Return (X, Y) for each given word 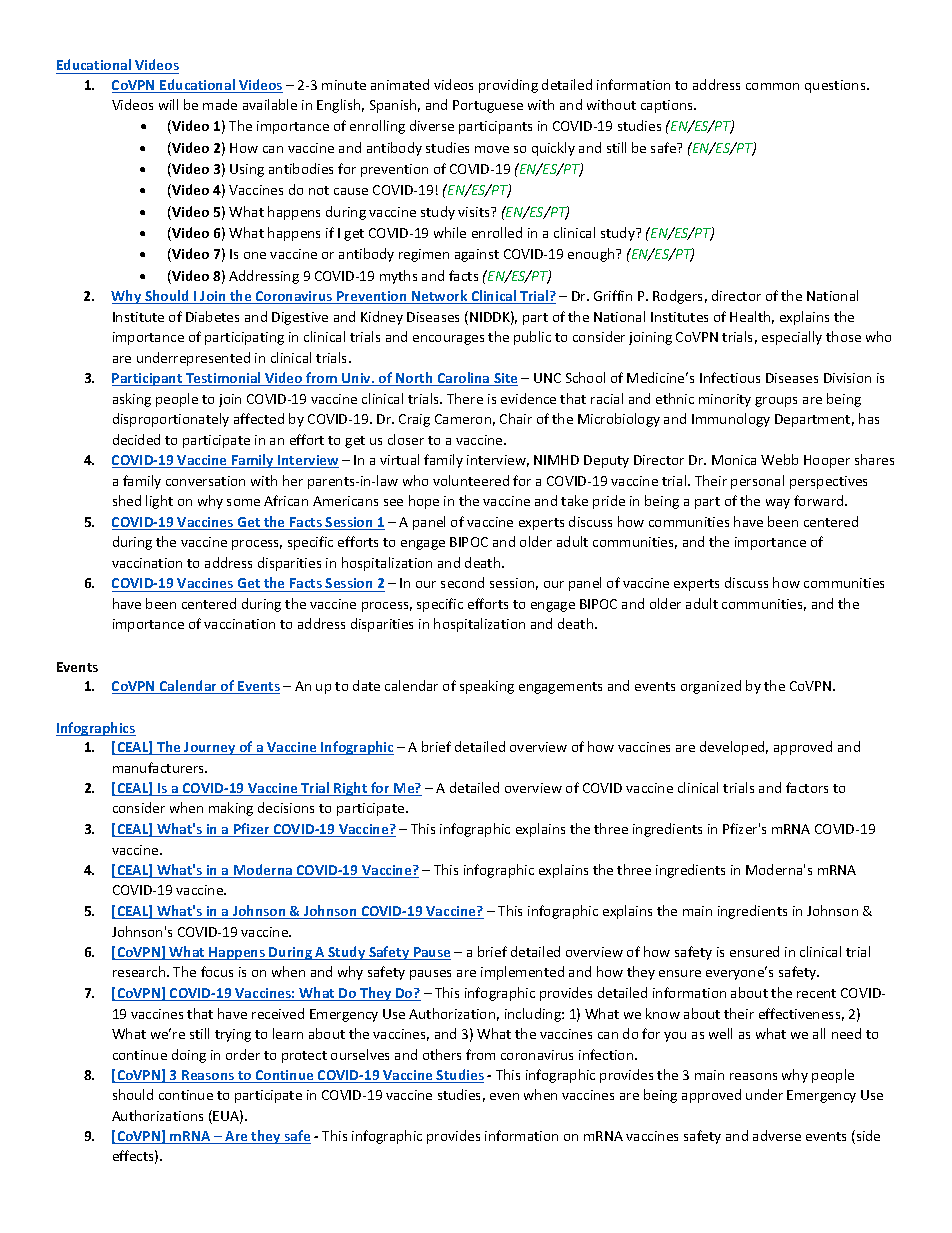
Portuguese (488, 106)
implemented (522, 973)
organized (711, 687)
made (220, 104)
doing (189, 1056)
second (462, 582)
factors (807, 787)
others (442, 1054)
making (231, 809)
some (243, 502)
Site (505, 379)
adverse (777, 1135)
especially (792, 338)
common (772, 86)
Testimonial (223, 379)
